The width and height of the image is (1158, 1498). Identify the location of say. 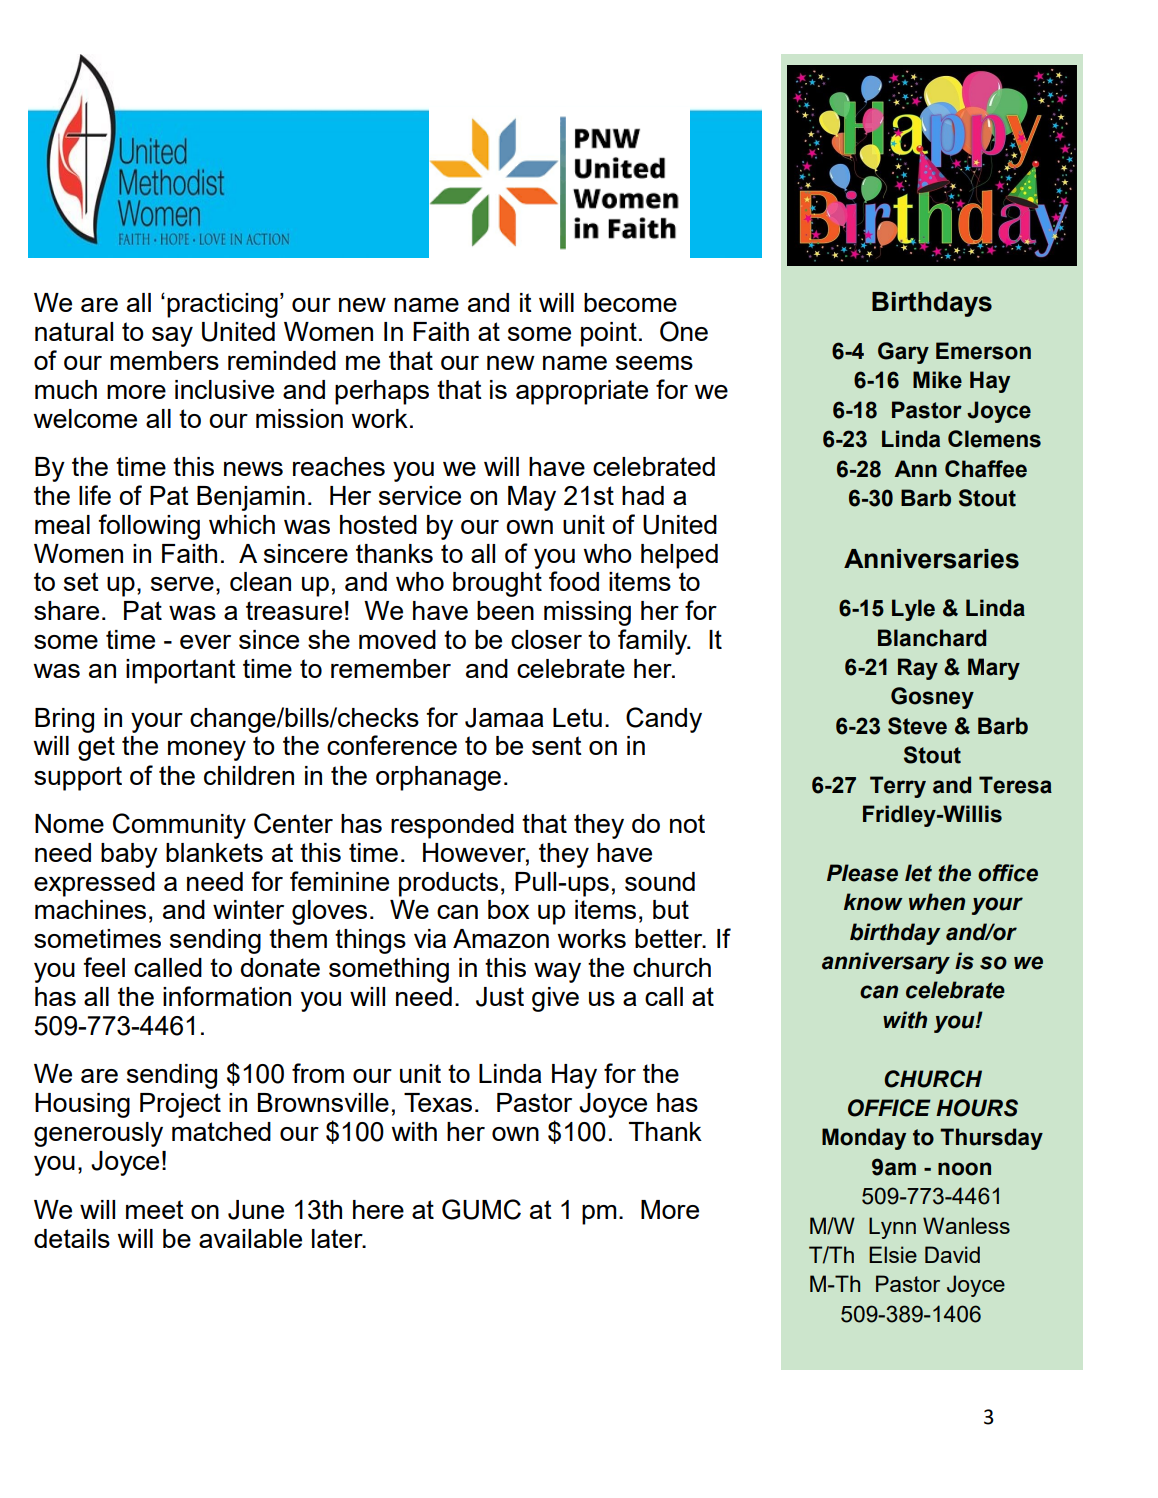
(172, 337).
